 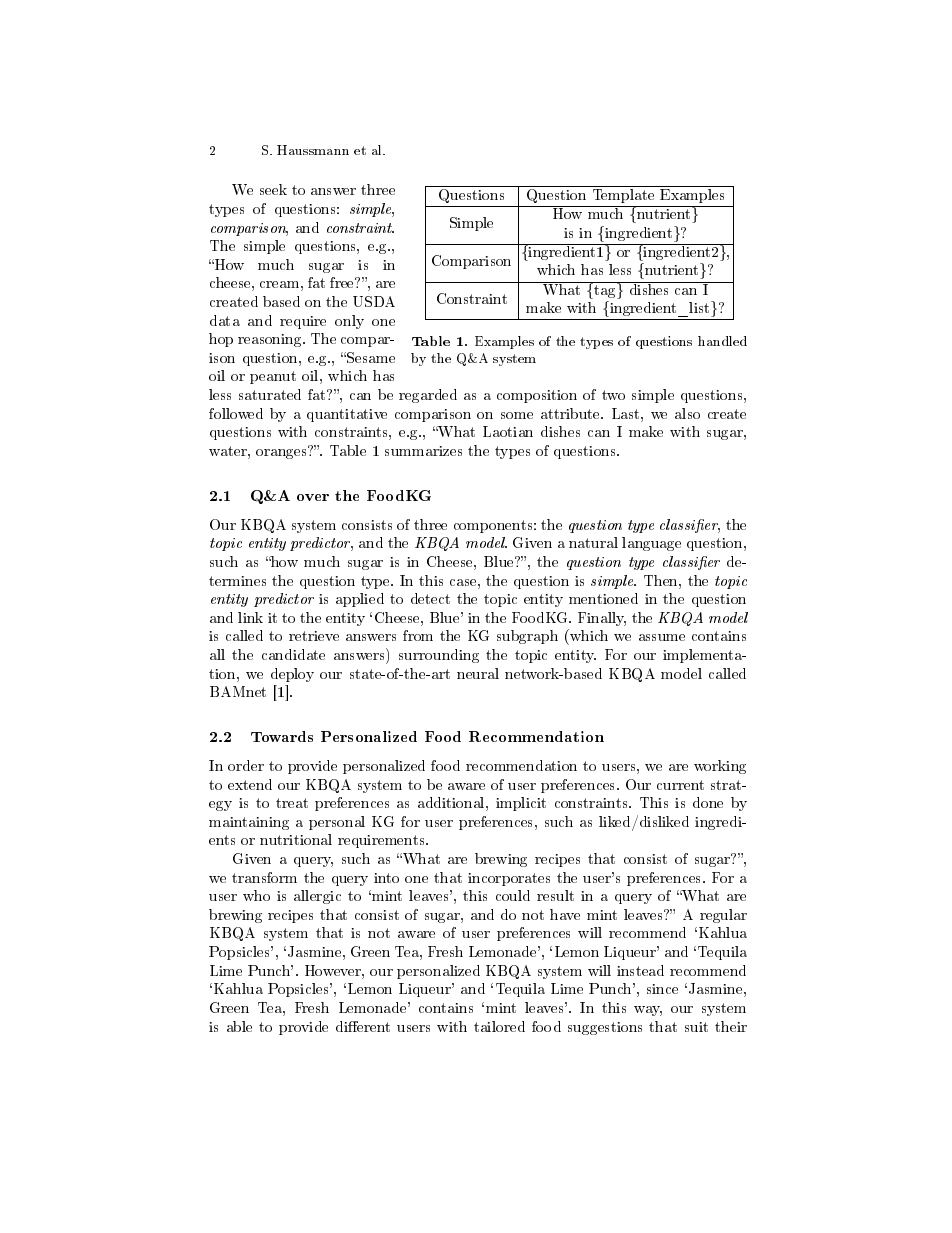 I want to click on summarizes, so click(x=423, y=451).
